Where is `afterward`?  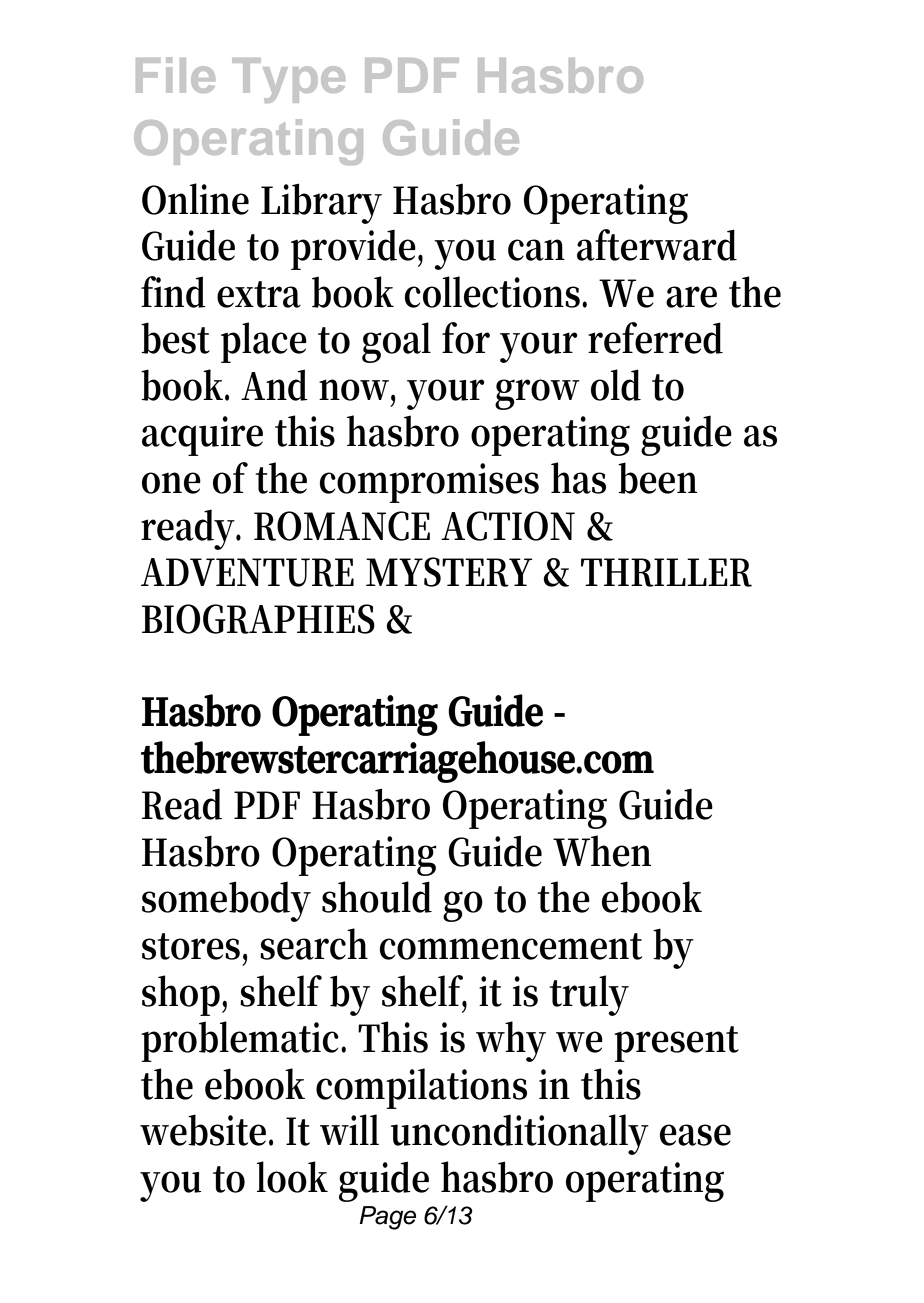 afterward is located at coordinates (657, 245).
